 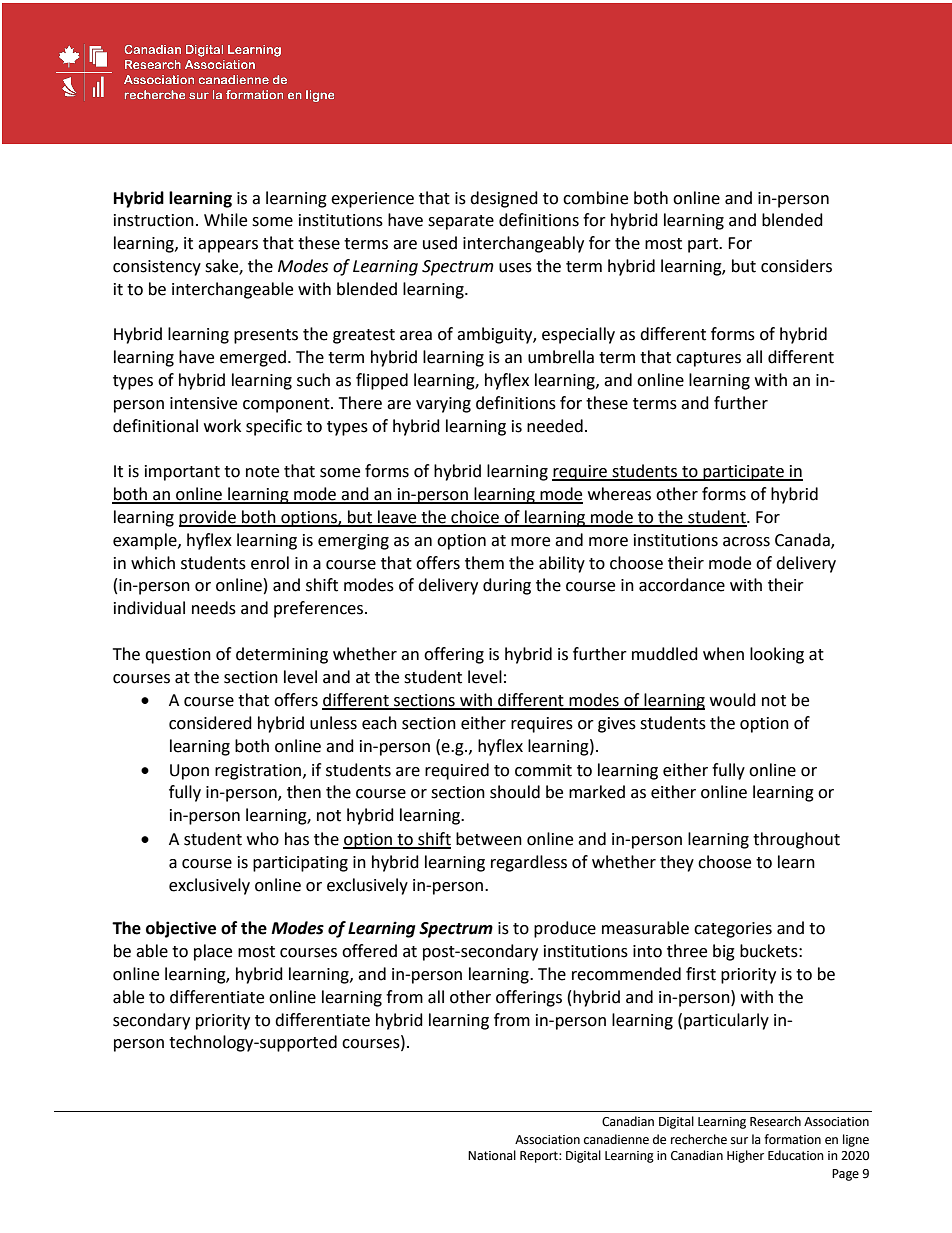 What do you see at coordinates (745, 1156) in the image?
I see `Higher` at bounding box center [745, 1156].
